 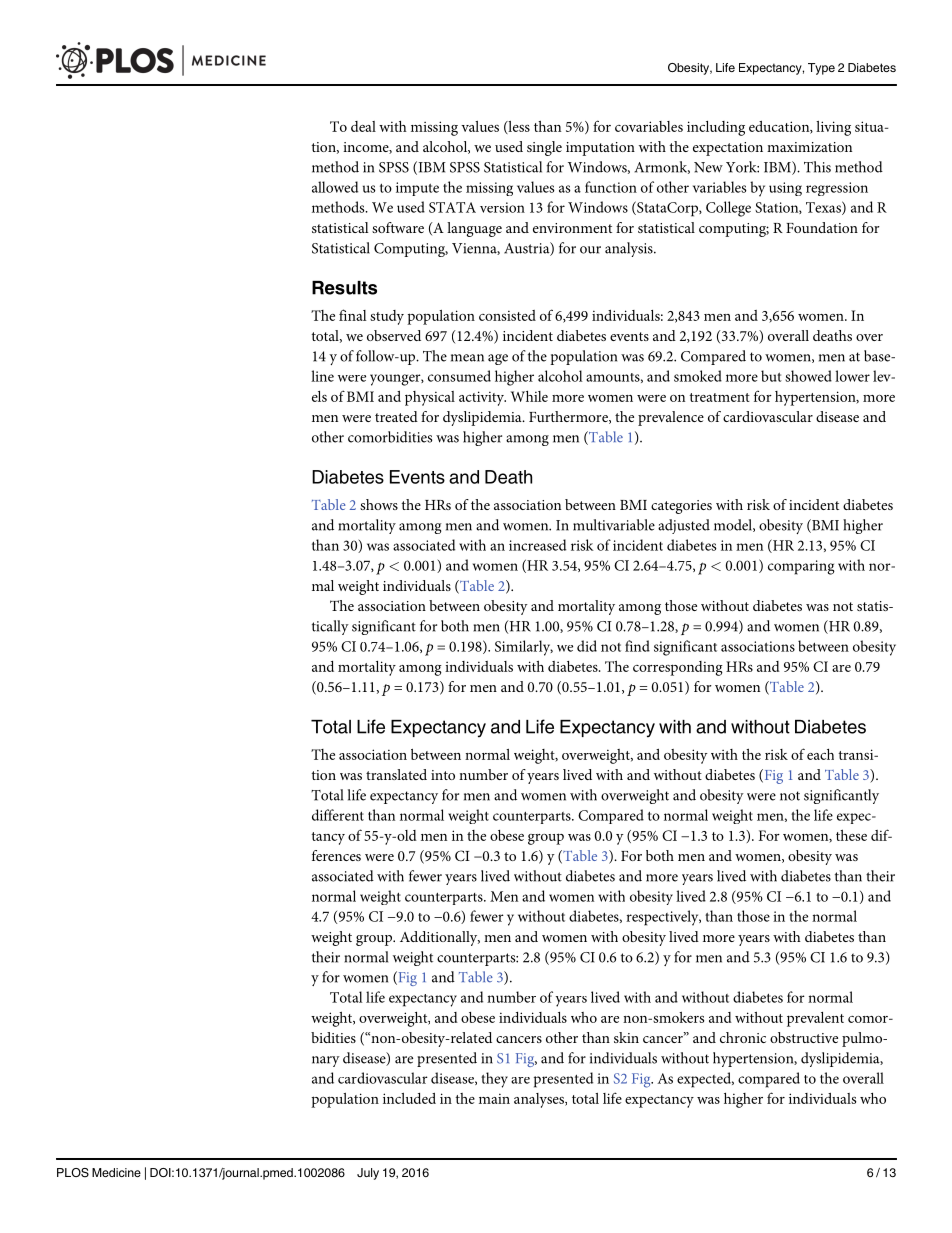 I want to click on but, so click(x=771, y=376).
